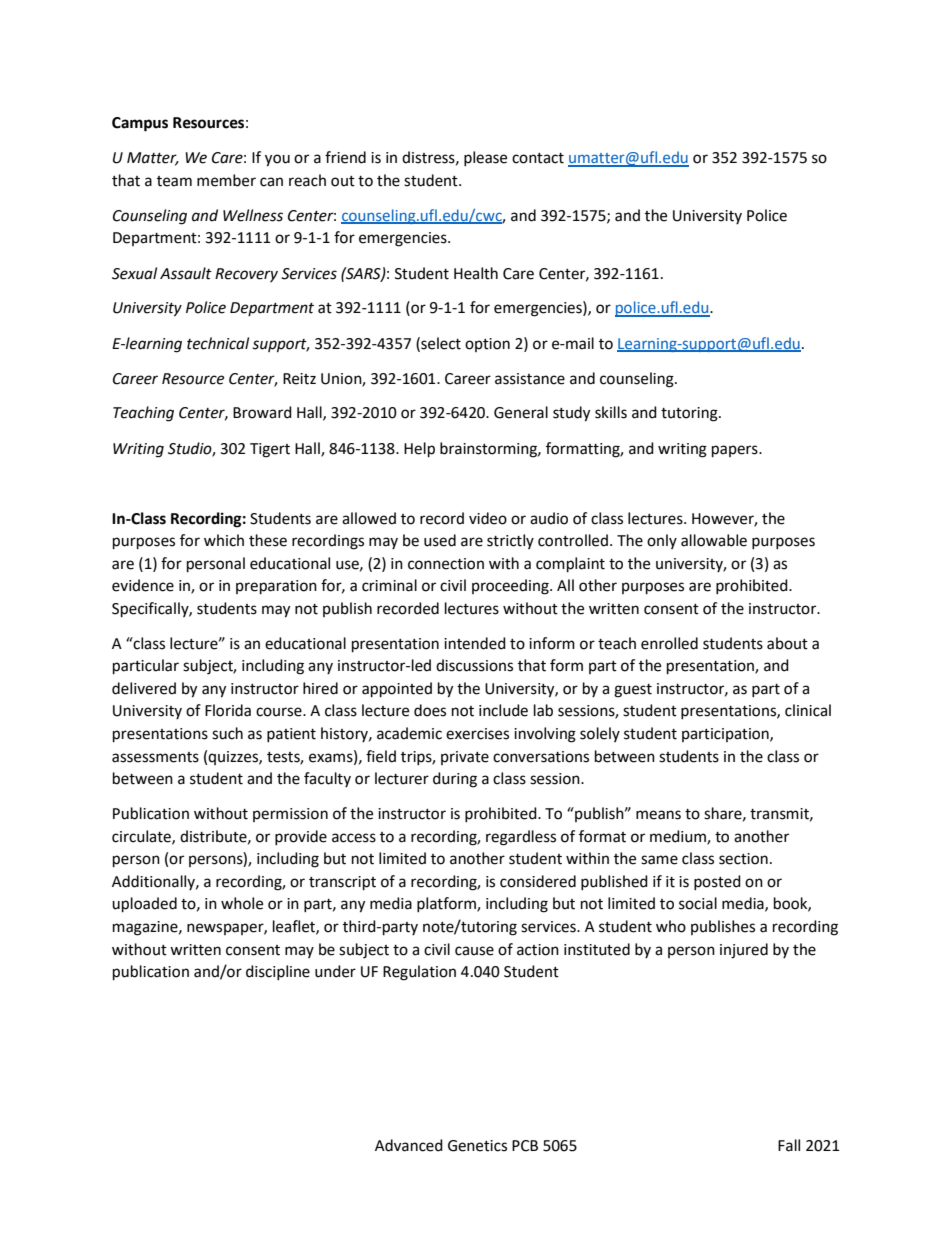 The width and height of the document is (952, 1233). What do you see at coordinates (485, 158) in the document?
I see `please` at bounding box center [485, 158].
